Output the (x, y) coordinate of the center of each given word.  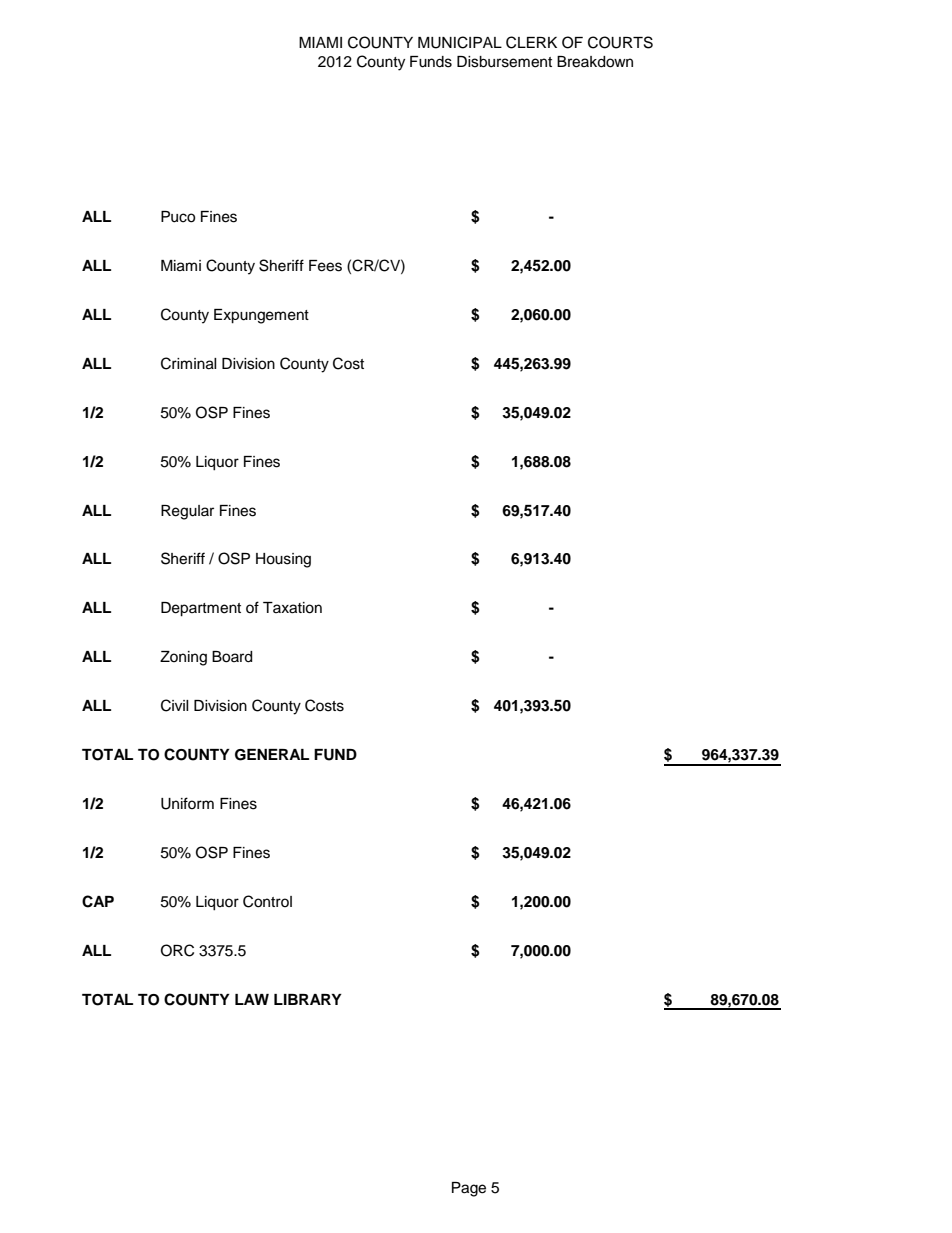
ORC (177, 950)
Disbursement (504, 62)
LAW (252, 999)
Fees (325, 266)
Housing (283, 560)
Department (201, 609)
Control (267, 901)
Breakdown (595, 62)
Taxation (292, 608)
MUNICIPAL (460, 42)
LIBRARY (308, 999)
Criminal (189, 363)
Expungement (261, 316)
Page (469, 1189)
